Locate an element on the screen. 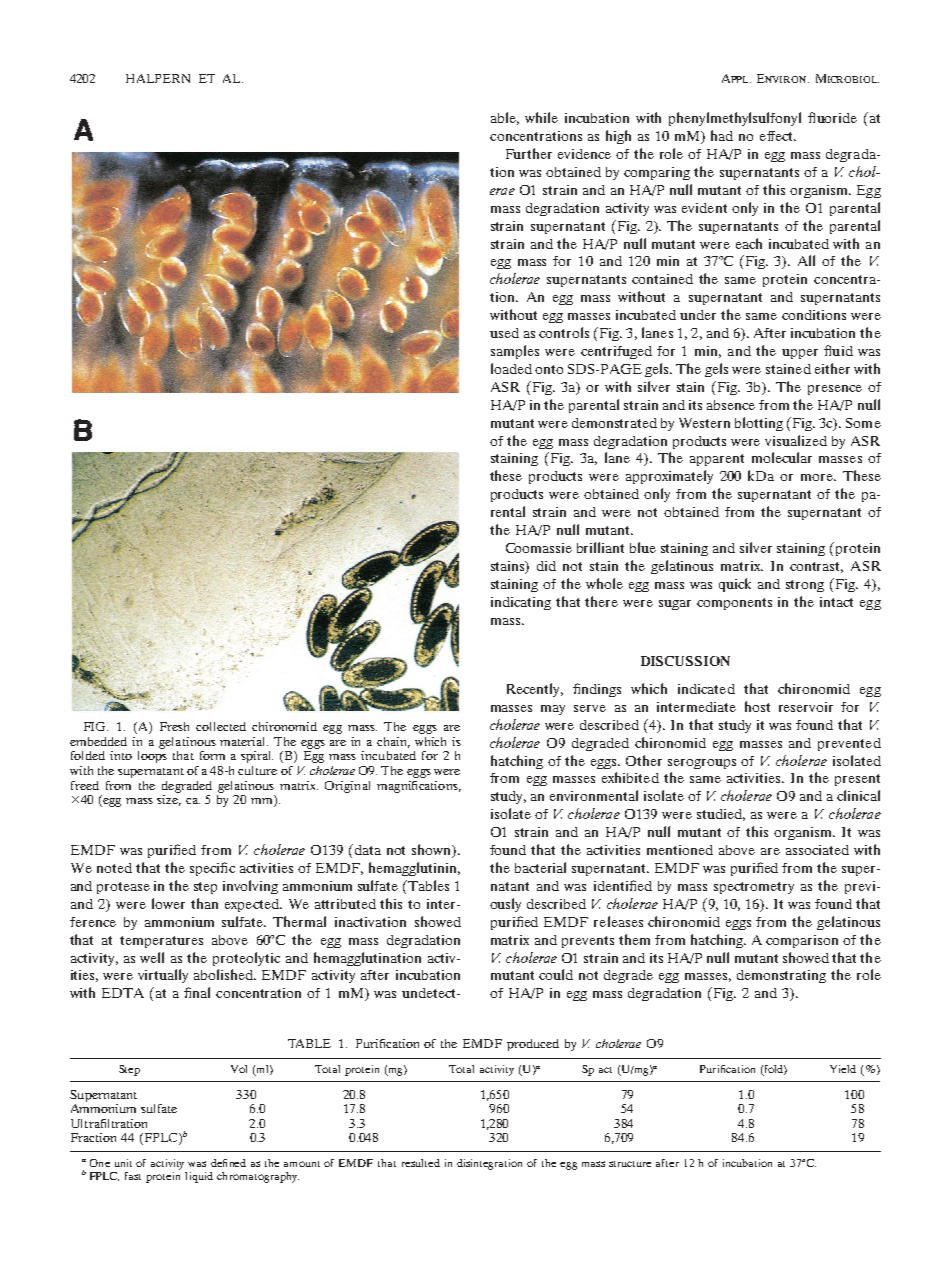 Image resolution: width=952 pixels, height=1275 pixels. effect is located at coordinates (778, 136).
